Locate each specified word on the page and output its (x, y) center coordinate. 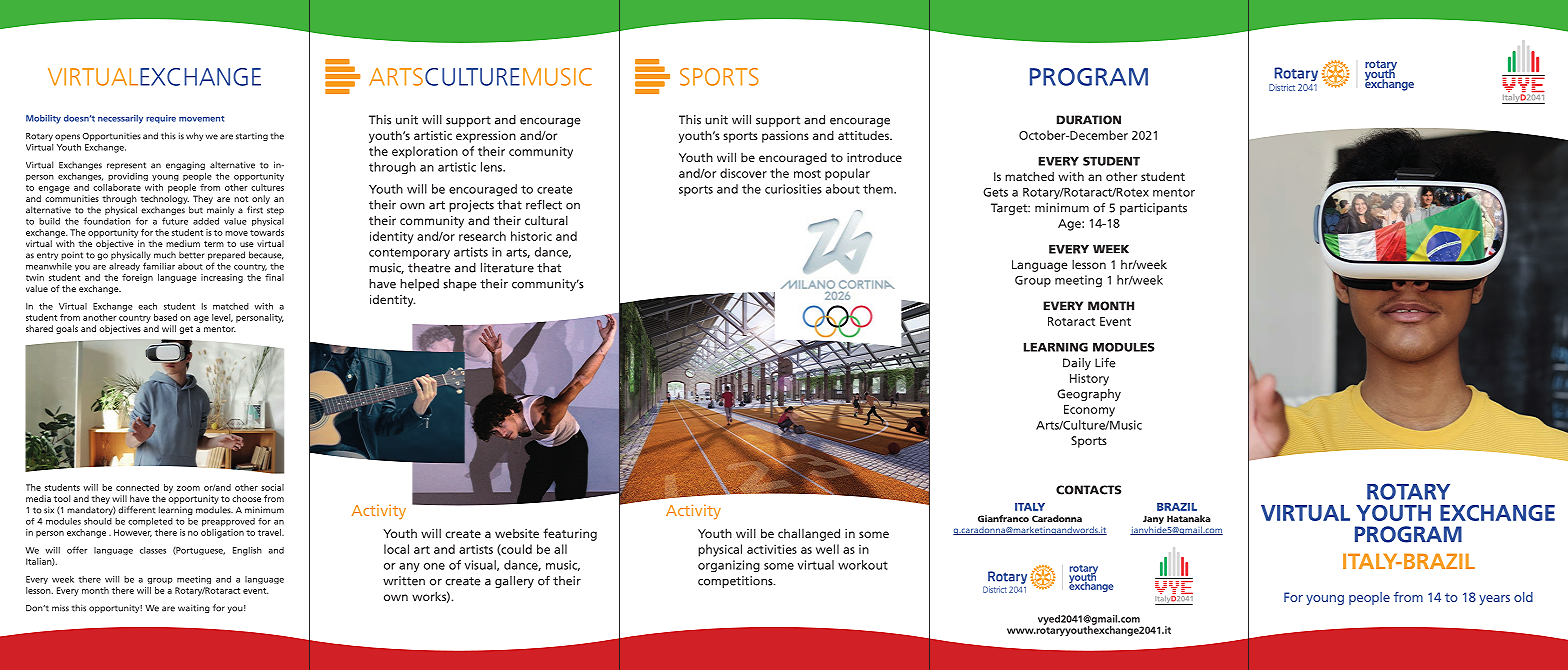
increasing (222, 278)
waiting (194, 608)
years (1494, 600)
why (194, 136)
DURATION (1089, 120)
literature (507, 268)
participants (1153, 209)
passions (785, 137)
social (272, 487)
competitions (736, 582)
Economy (1089, 411)
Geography (1089, 395)
